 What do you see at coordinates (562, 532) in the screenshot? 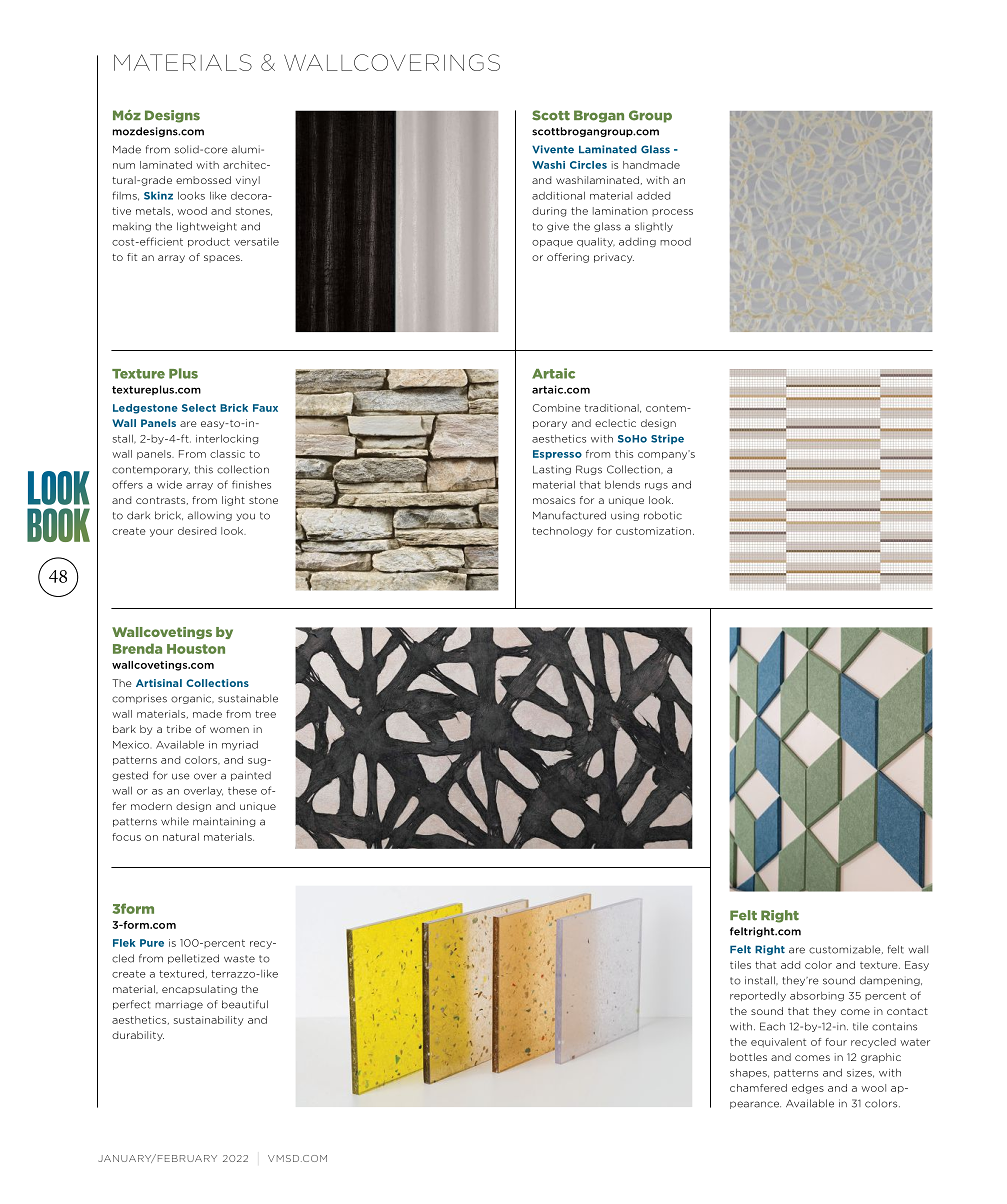
I see `technology` at bounding box center [562, 532].
